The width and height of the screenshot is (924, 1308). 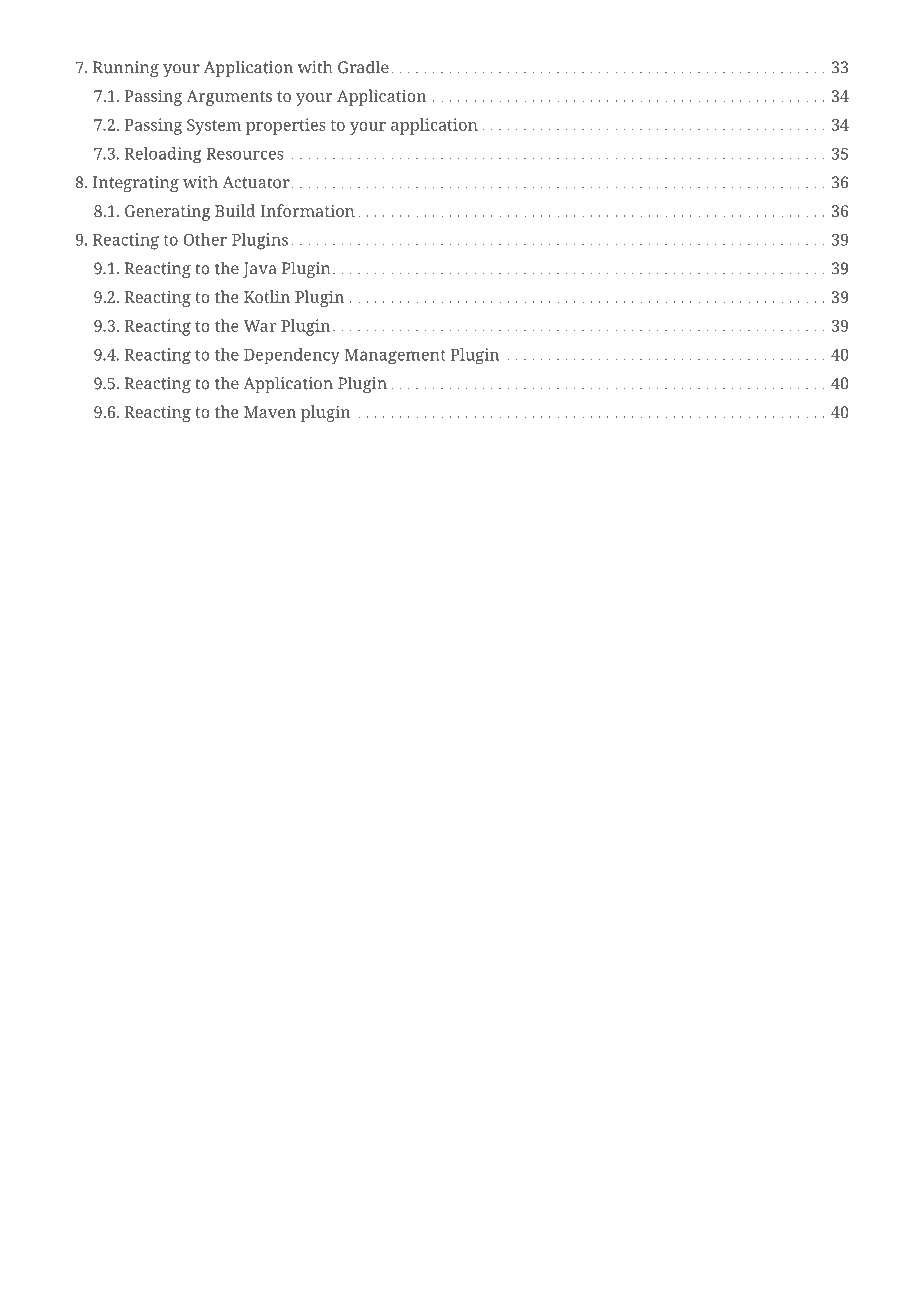 I want to click on Maven, so click(x=270, y=412).
